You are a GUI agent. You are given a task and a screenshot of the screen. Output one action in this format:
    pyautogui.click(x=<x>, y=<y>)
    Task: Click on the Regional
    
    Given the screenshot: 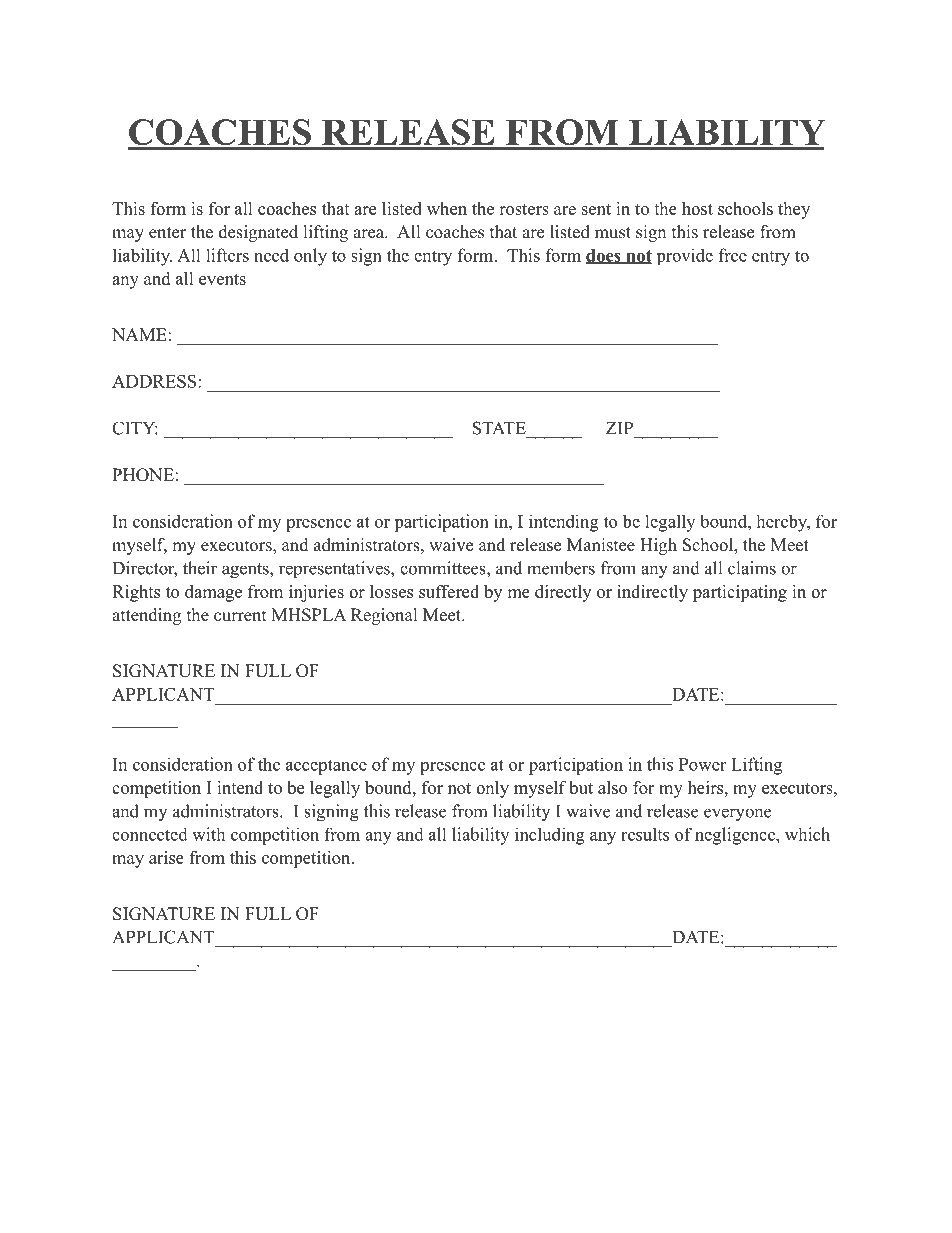 What is the action you would take?
    pyautogui.click(x=384, y=616)
